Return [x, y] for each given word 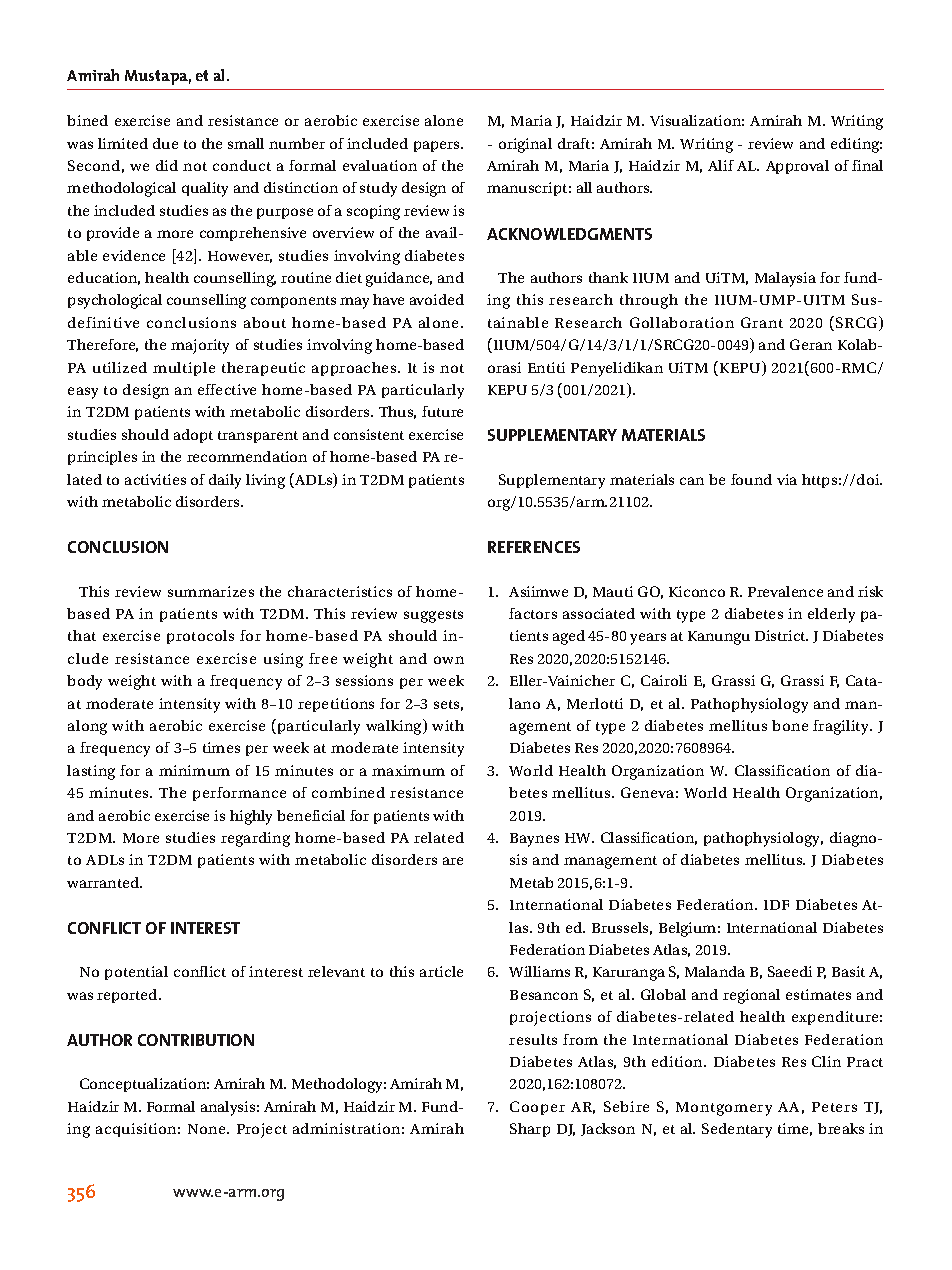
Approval [797, 167]
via [787, 479]
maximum [408, 770]
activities [155, 479]
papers [438, 146]
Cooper [537, 1108]
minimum [194, 770]
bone [790, 725]
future [442, 411]
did [167, 165]
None [208, 1129]
